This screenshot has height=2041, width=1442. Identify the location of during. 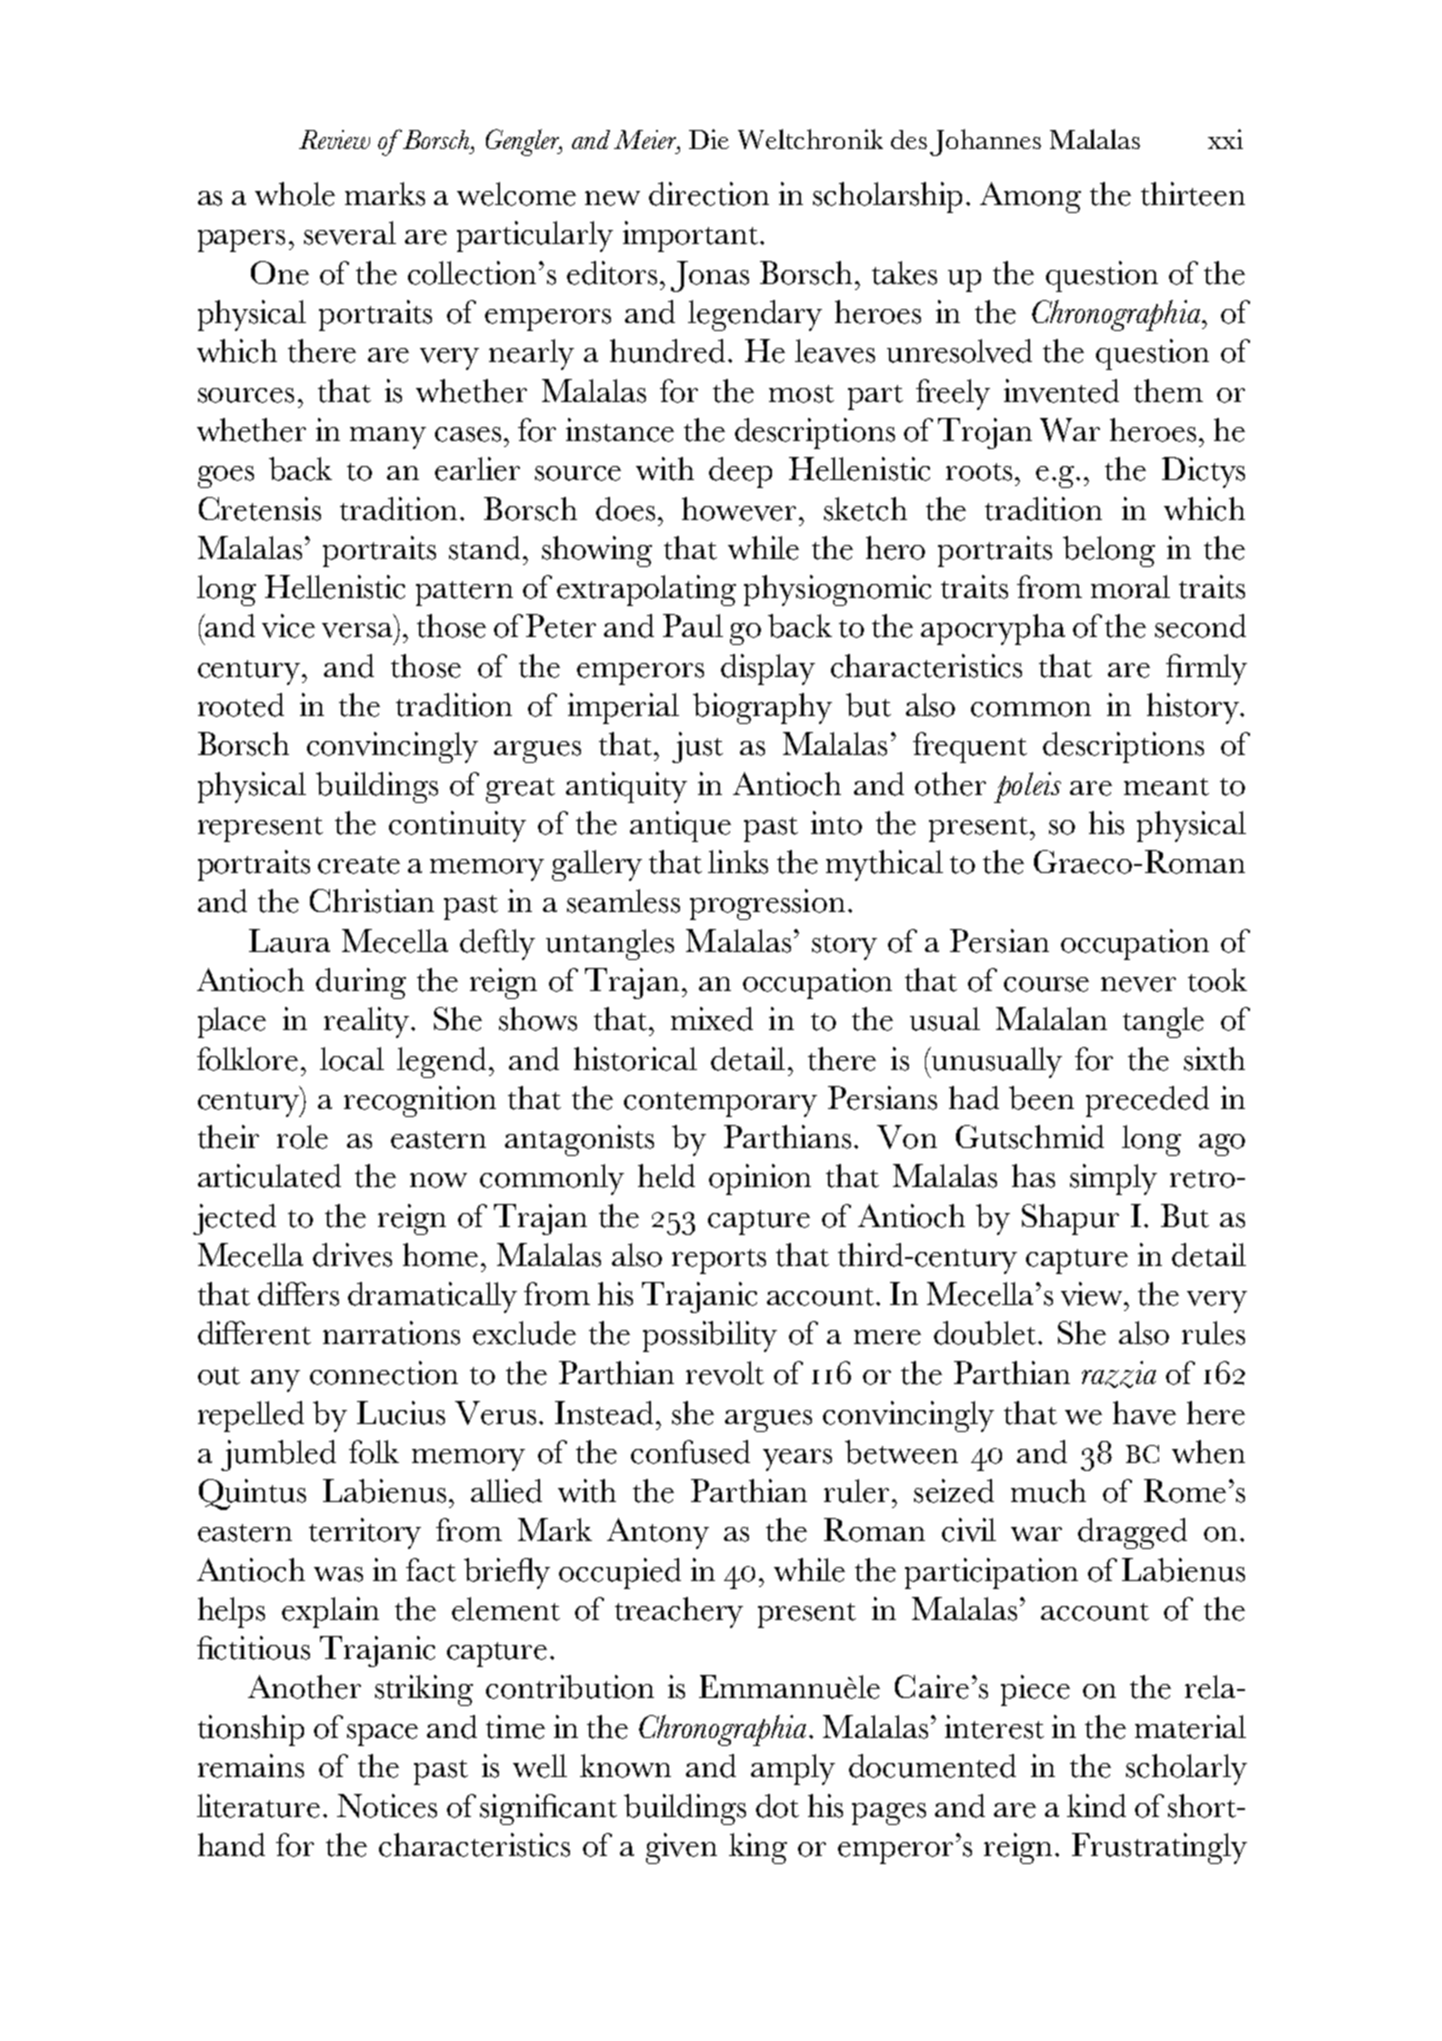
(361, 983).
